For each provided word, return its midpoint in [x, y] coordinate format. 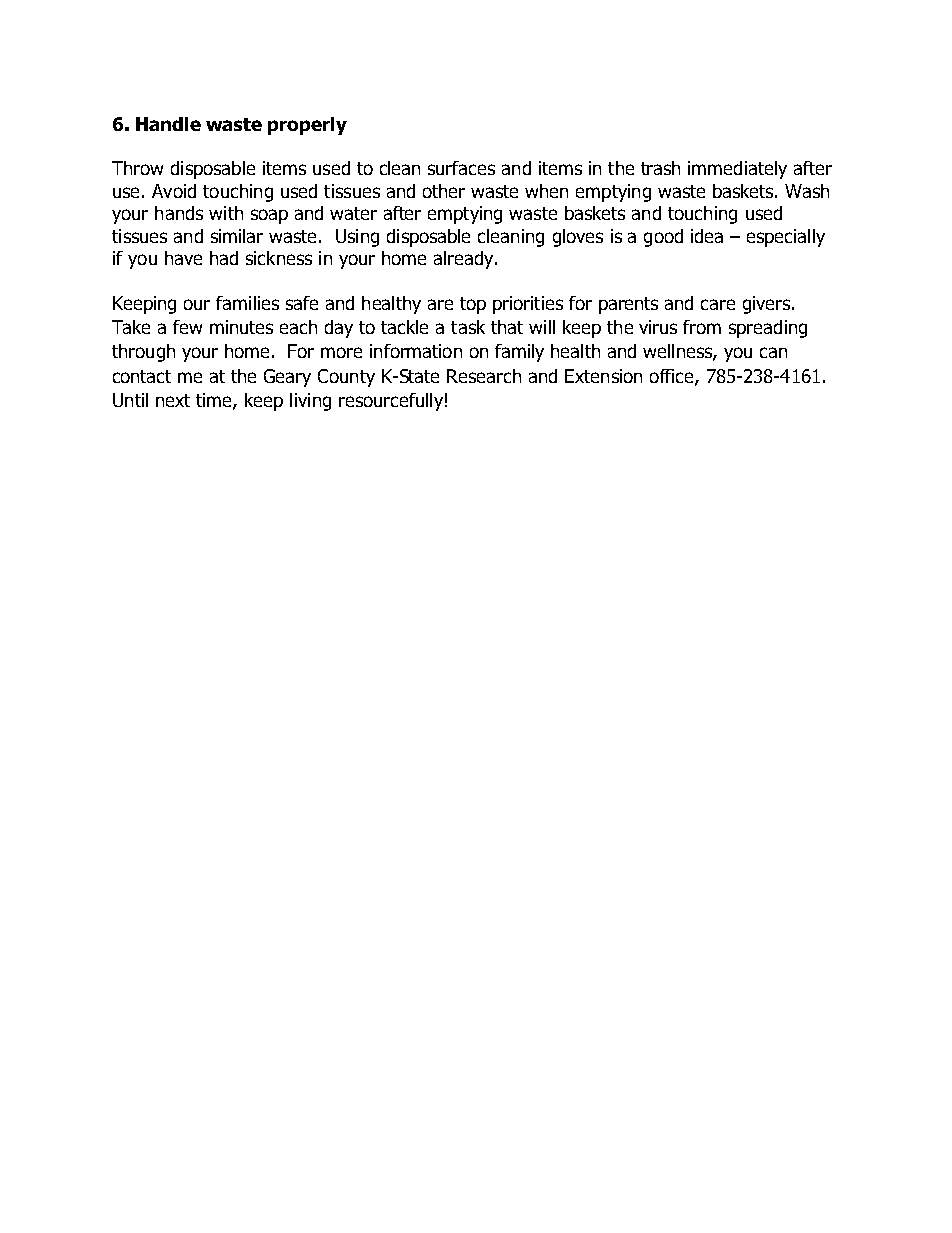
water [353, 213]
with [226, 213]
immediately [737, 170]
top [473, 305]
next [173, 400]
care [718, 304]
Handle [168, 124]
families [247, 303]
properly [307, 126]
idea [707, 236]
